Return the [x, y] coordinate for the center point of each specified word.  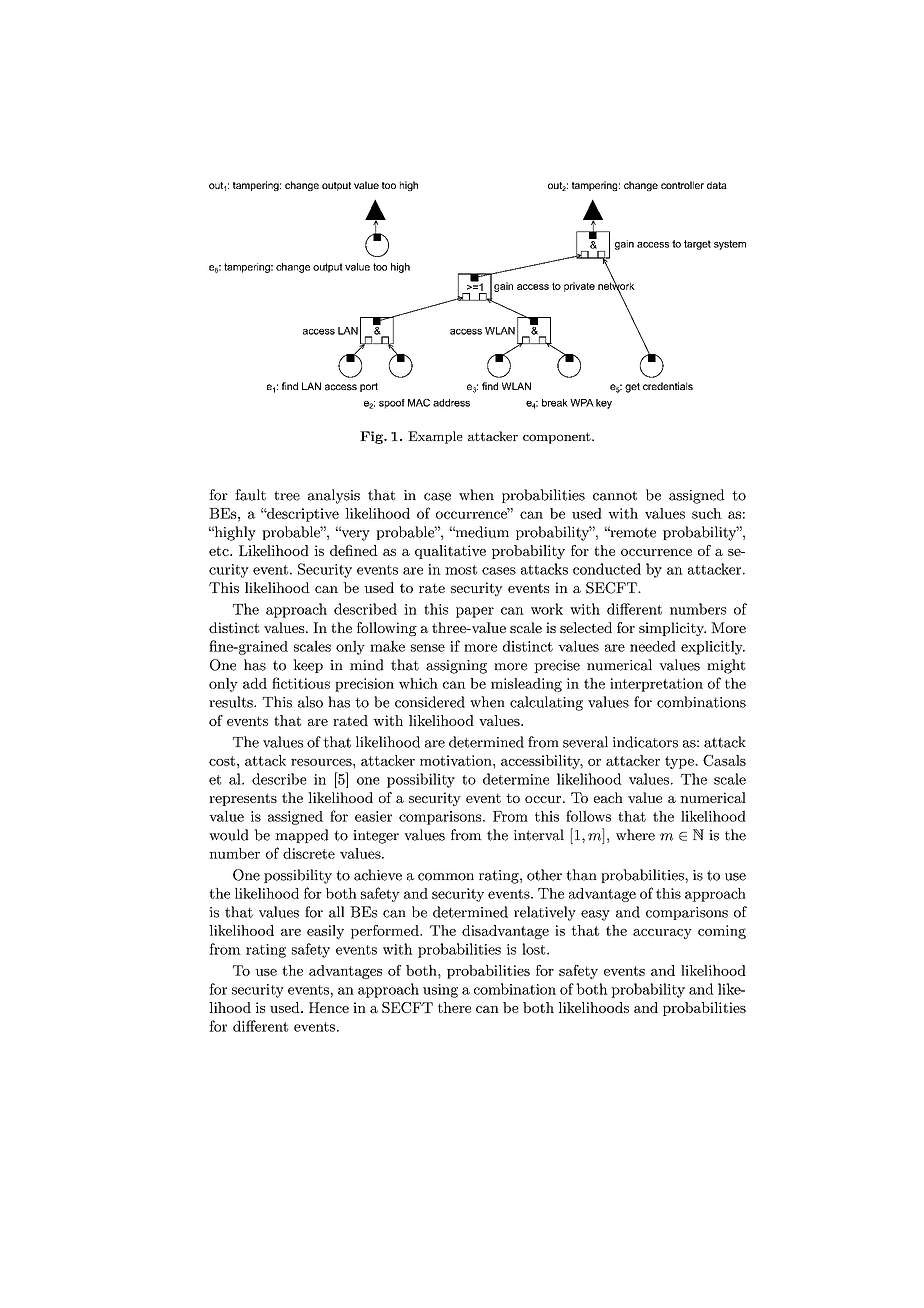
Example [435, 437]
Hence [329, 1007]
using [440, 991]
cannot [615, 496]
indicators [645, 742]
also [310, 702]
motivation [457, 760]
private [579, 287]
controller [682, 185]
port [369, 387]
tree [287, 496]
